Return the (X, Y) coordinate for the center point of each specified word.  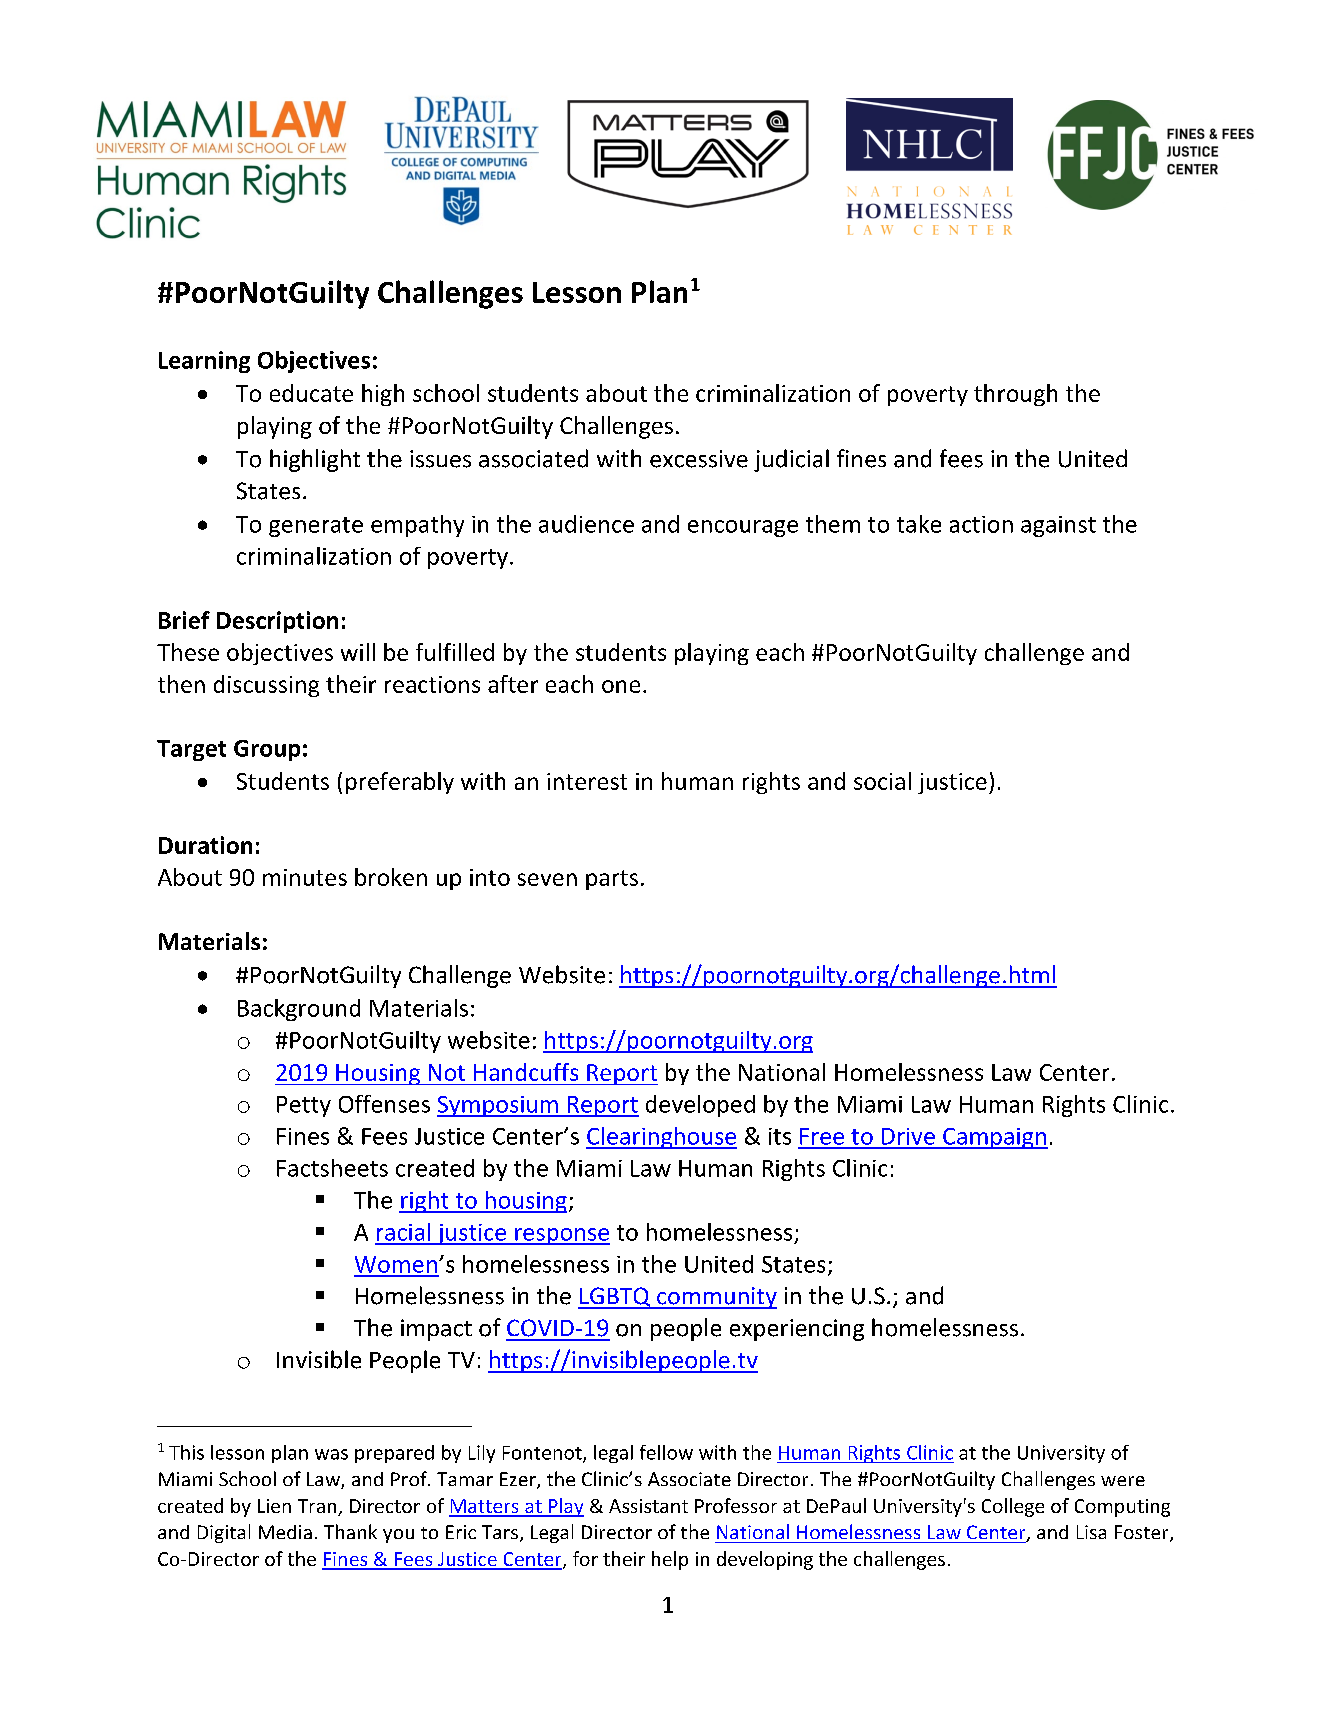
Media (285, 1532)
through (1015, 395)
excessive (699, 459)
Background (299, 1010)
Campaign (994, 1138)
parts (612, 880)
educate (311, 393)
